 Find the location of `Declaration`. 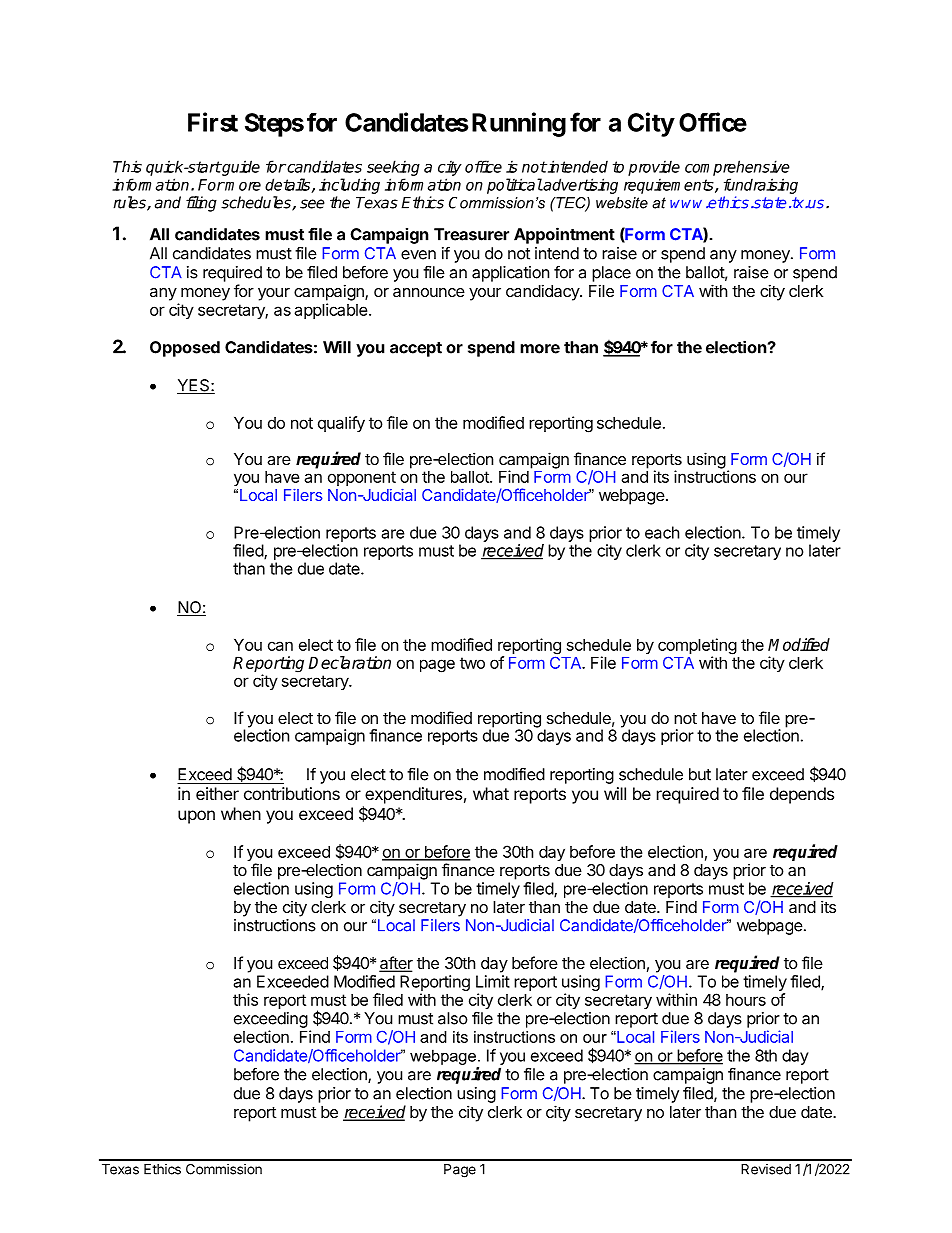

Declaration is located at coordinates (350, 662).
